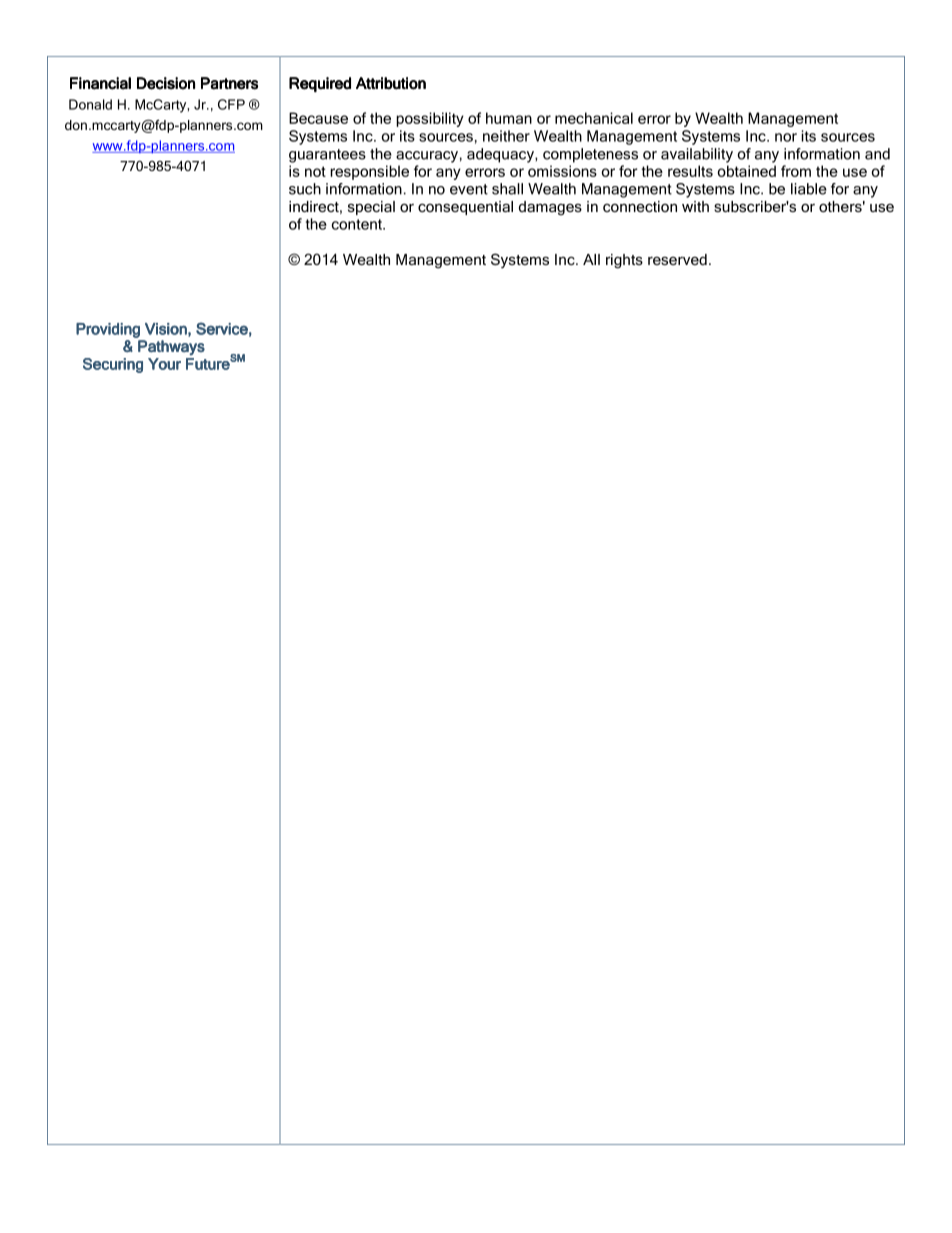 This screenshot has width=952, height=1233. Describe the element at coordinates (677, 259) in the screenshot. I see `reserved` at that location.
